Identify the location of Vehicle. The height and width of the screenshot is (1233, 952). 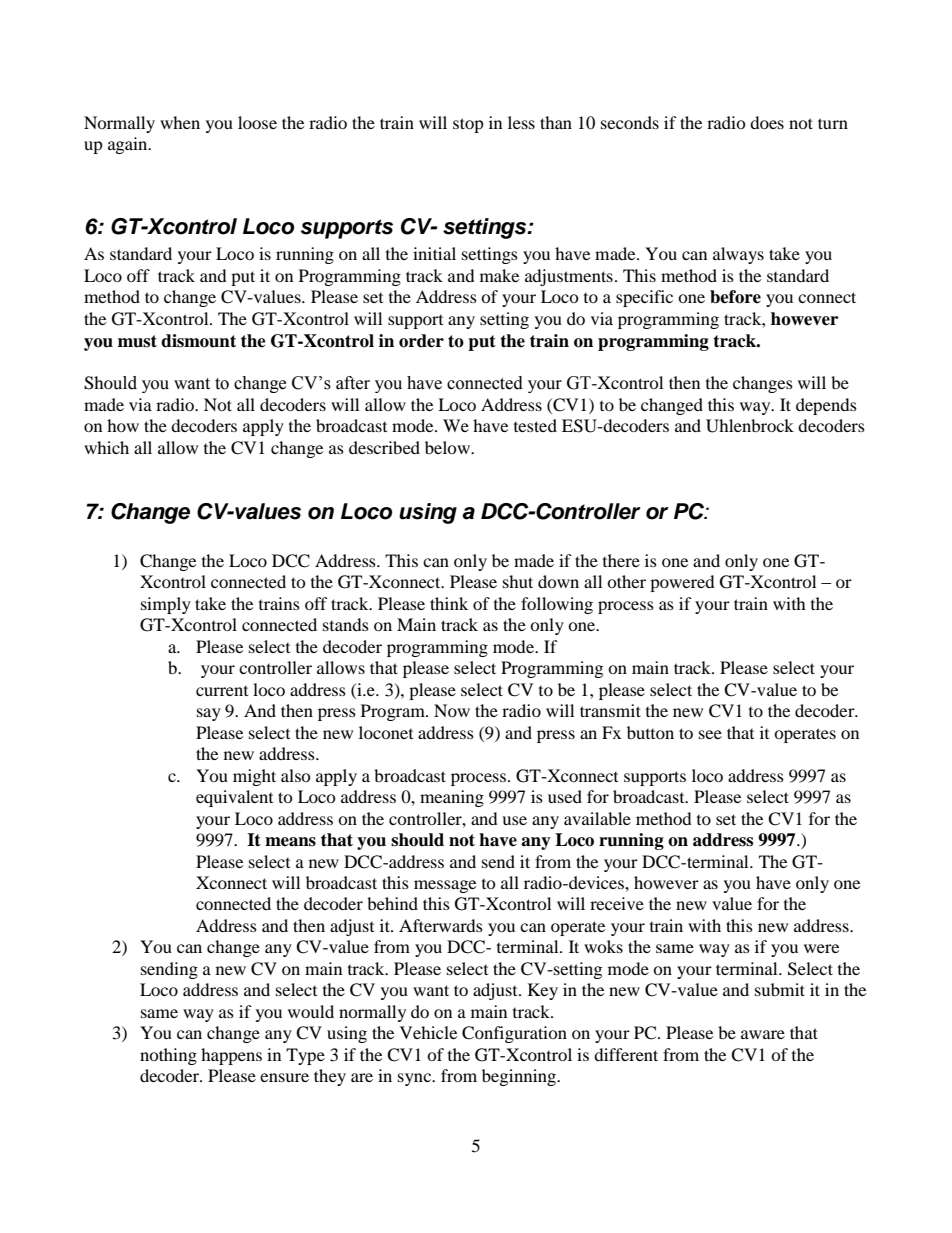
(428, 1032).
